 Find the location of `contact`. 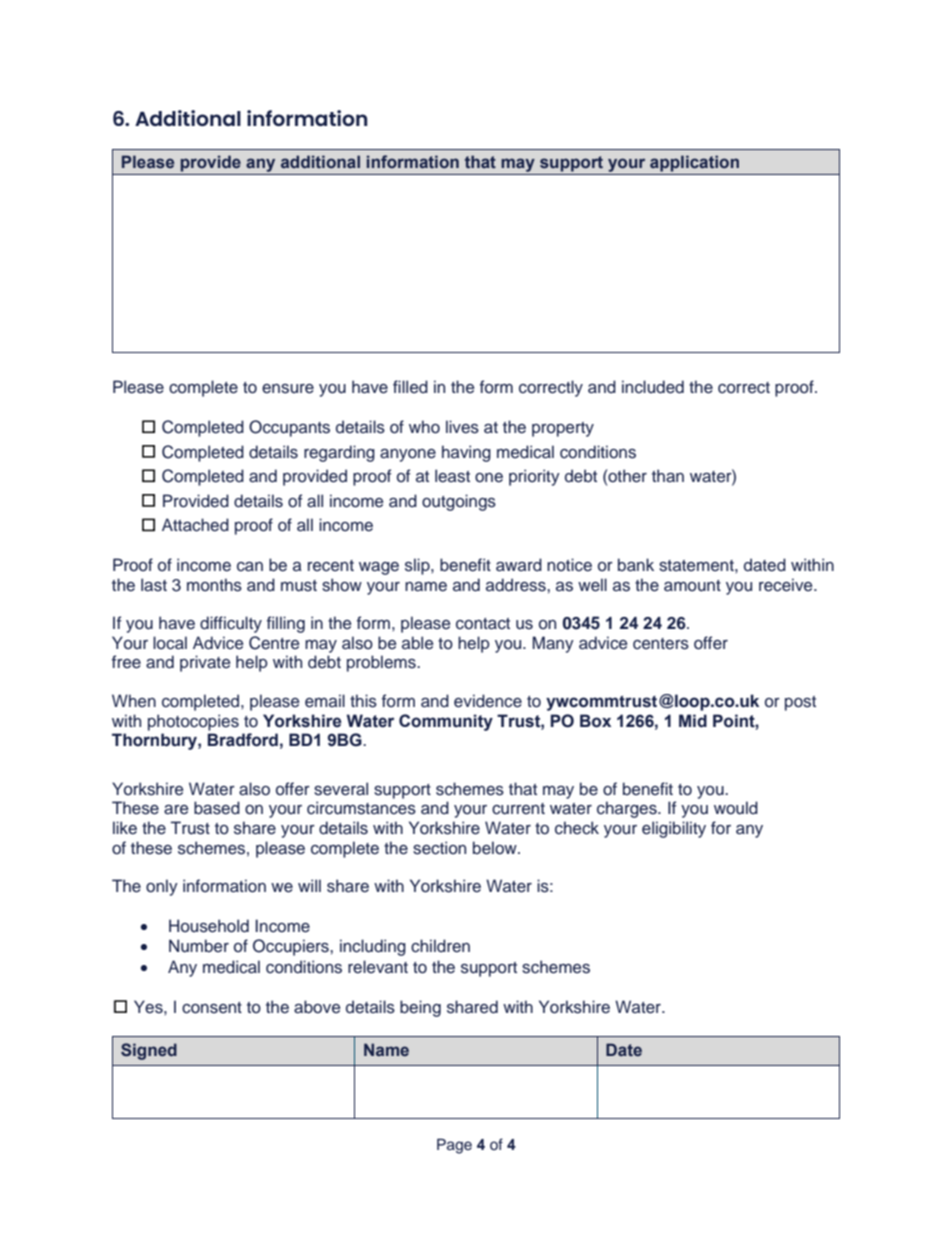

contact is located at coordinates (483, 624).
